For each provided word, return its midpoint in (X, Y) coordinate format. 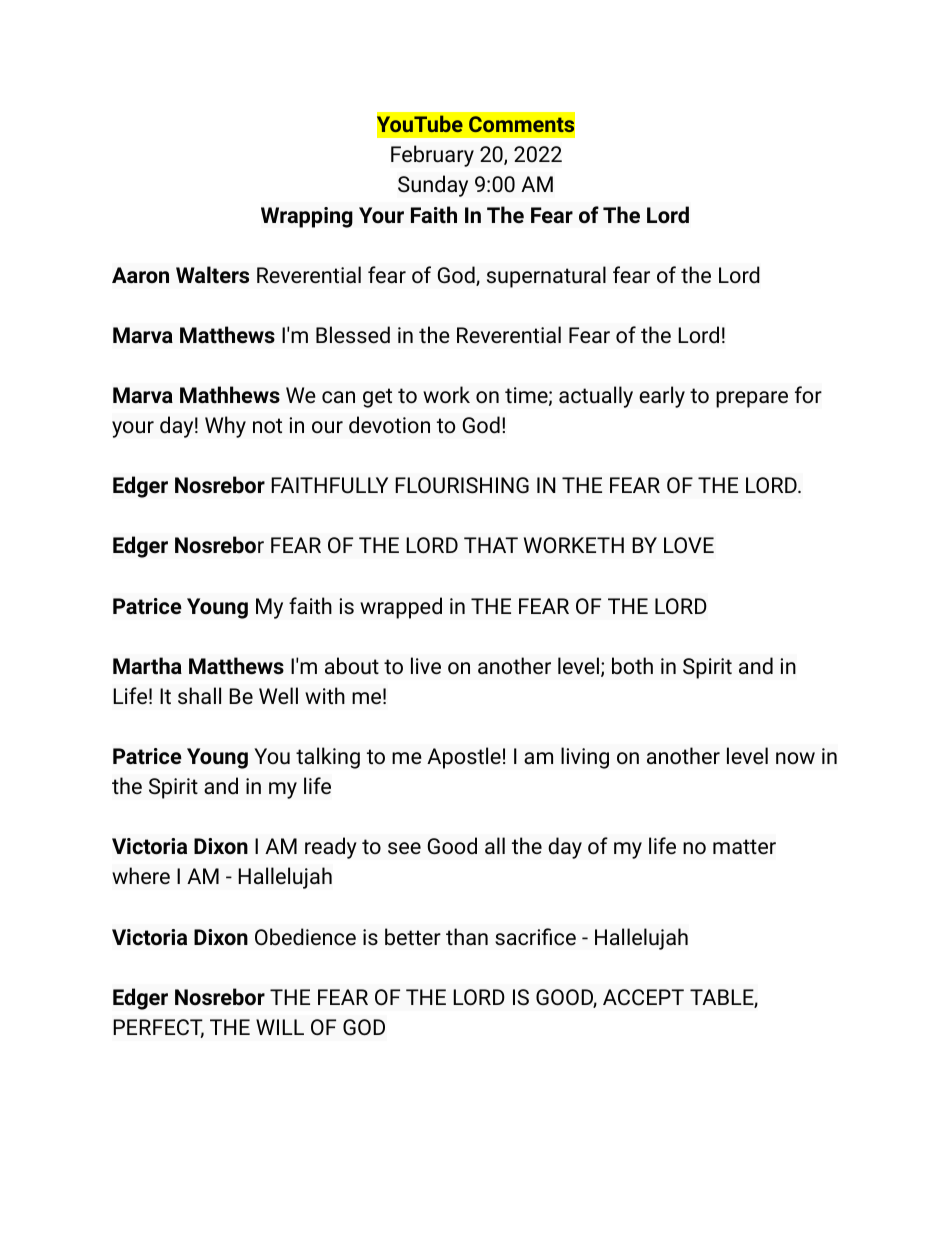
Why (225, 427)
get (377, 398)
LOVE (689, 545)
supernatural (546, 277)
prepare (752, 399)
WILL (280, 1027)
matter (744, 847)
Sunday (433, 186)
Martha (147, 665)
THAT (491, 545)
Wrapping (307, 217)
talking (328, 758)
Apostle (464, 758)
